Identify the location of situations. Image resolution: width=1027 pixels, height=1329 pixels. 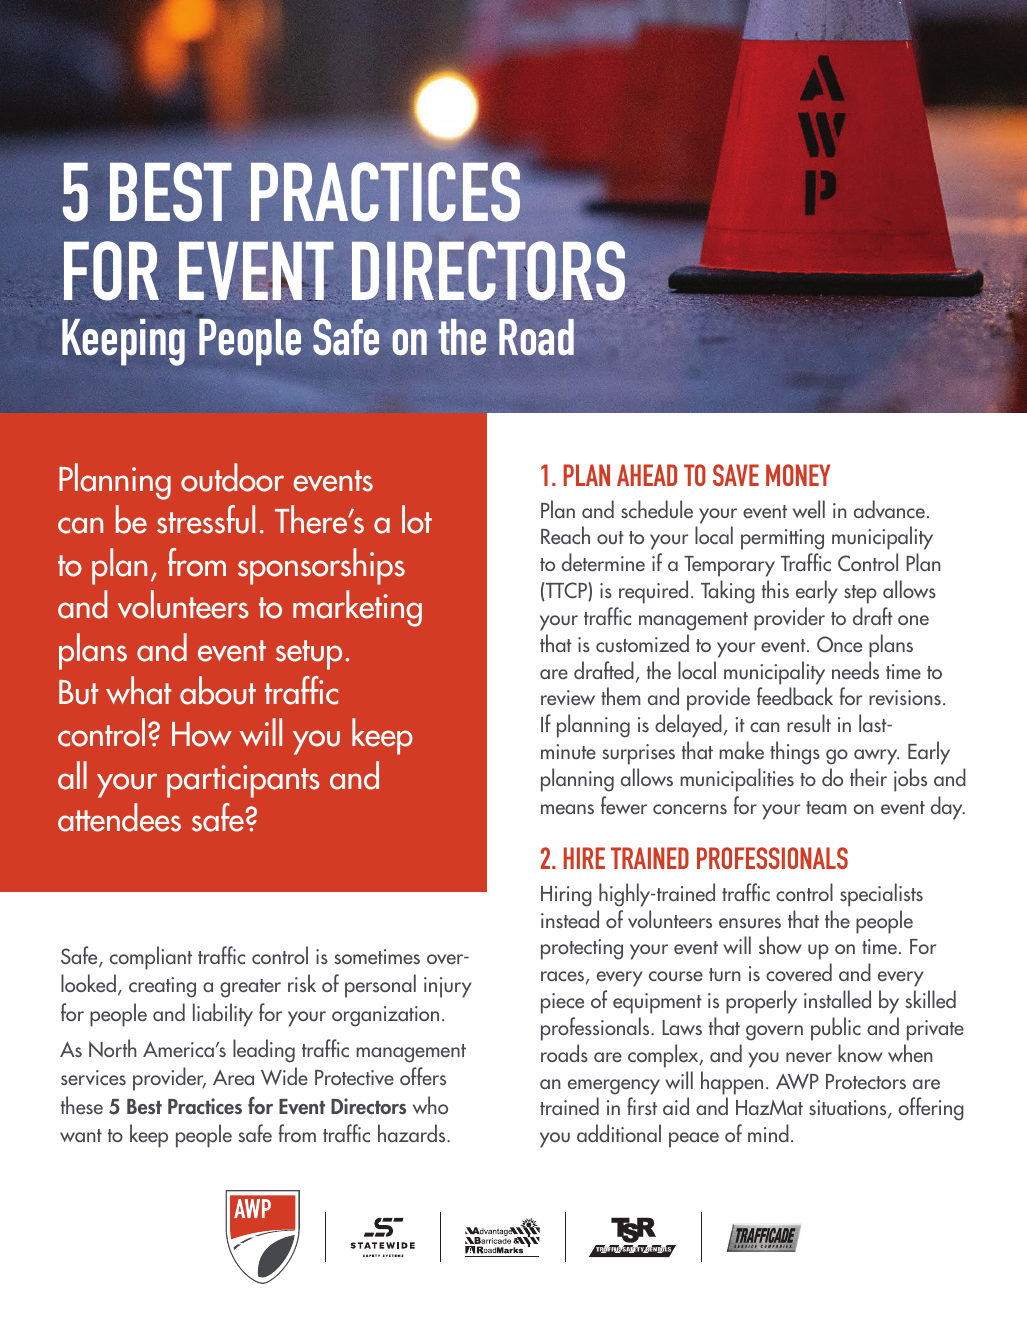
(849, 1109).
